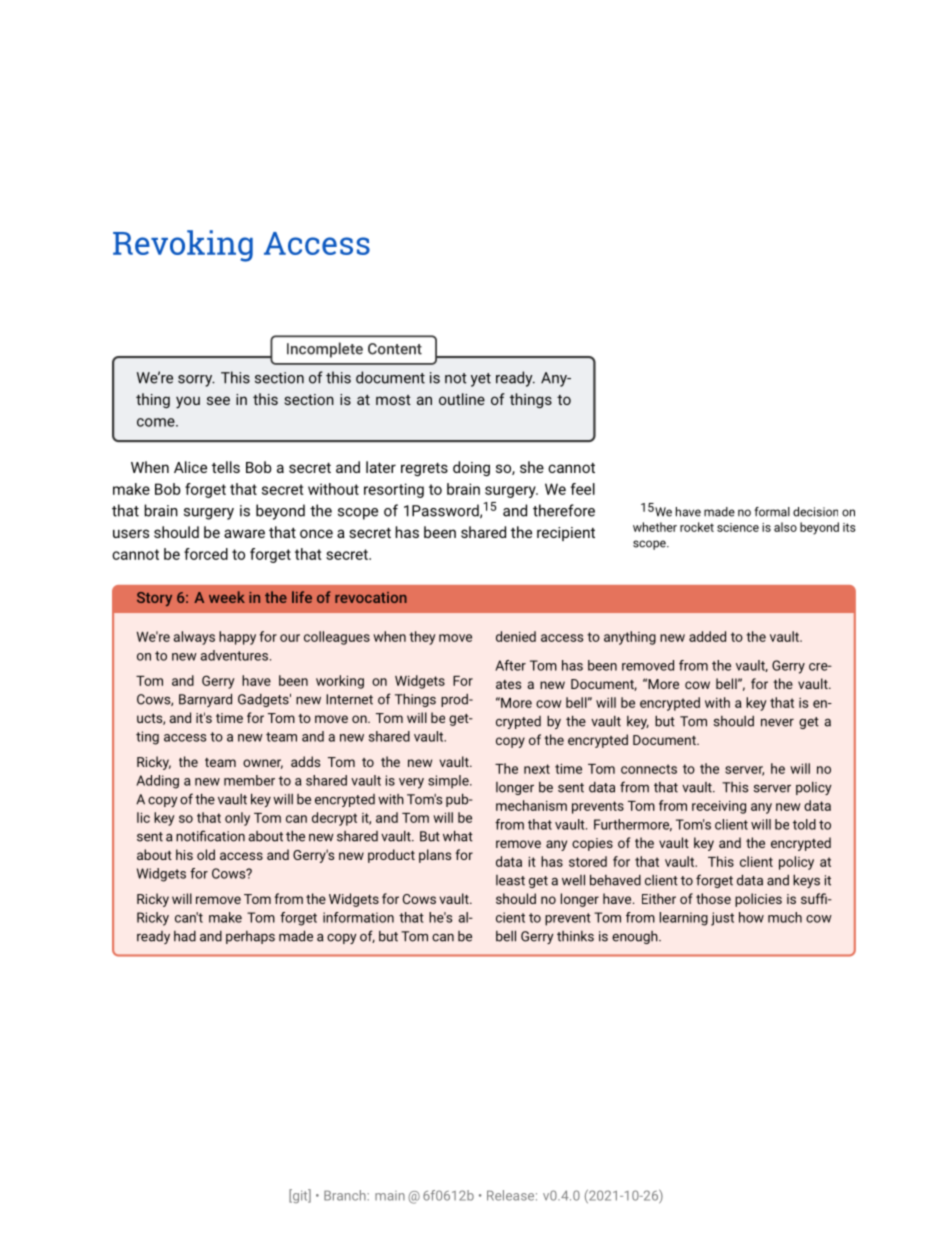 This screenshot has height=1233, width=952. I want to click on Content, so click(395, 349).
